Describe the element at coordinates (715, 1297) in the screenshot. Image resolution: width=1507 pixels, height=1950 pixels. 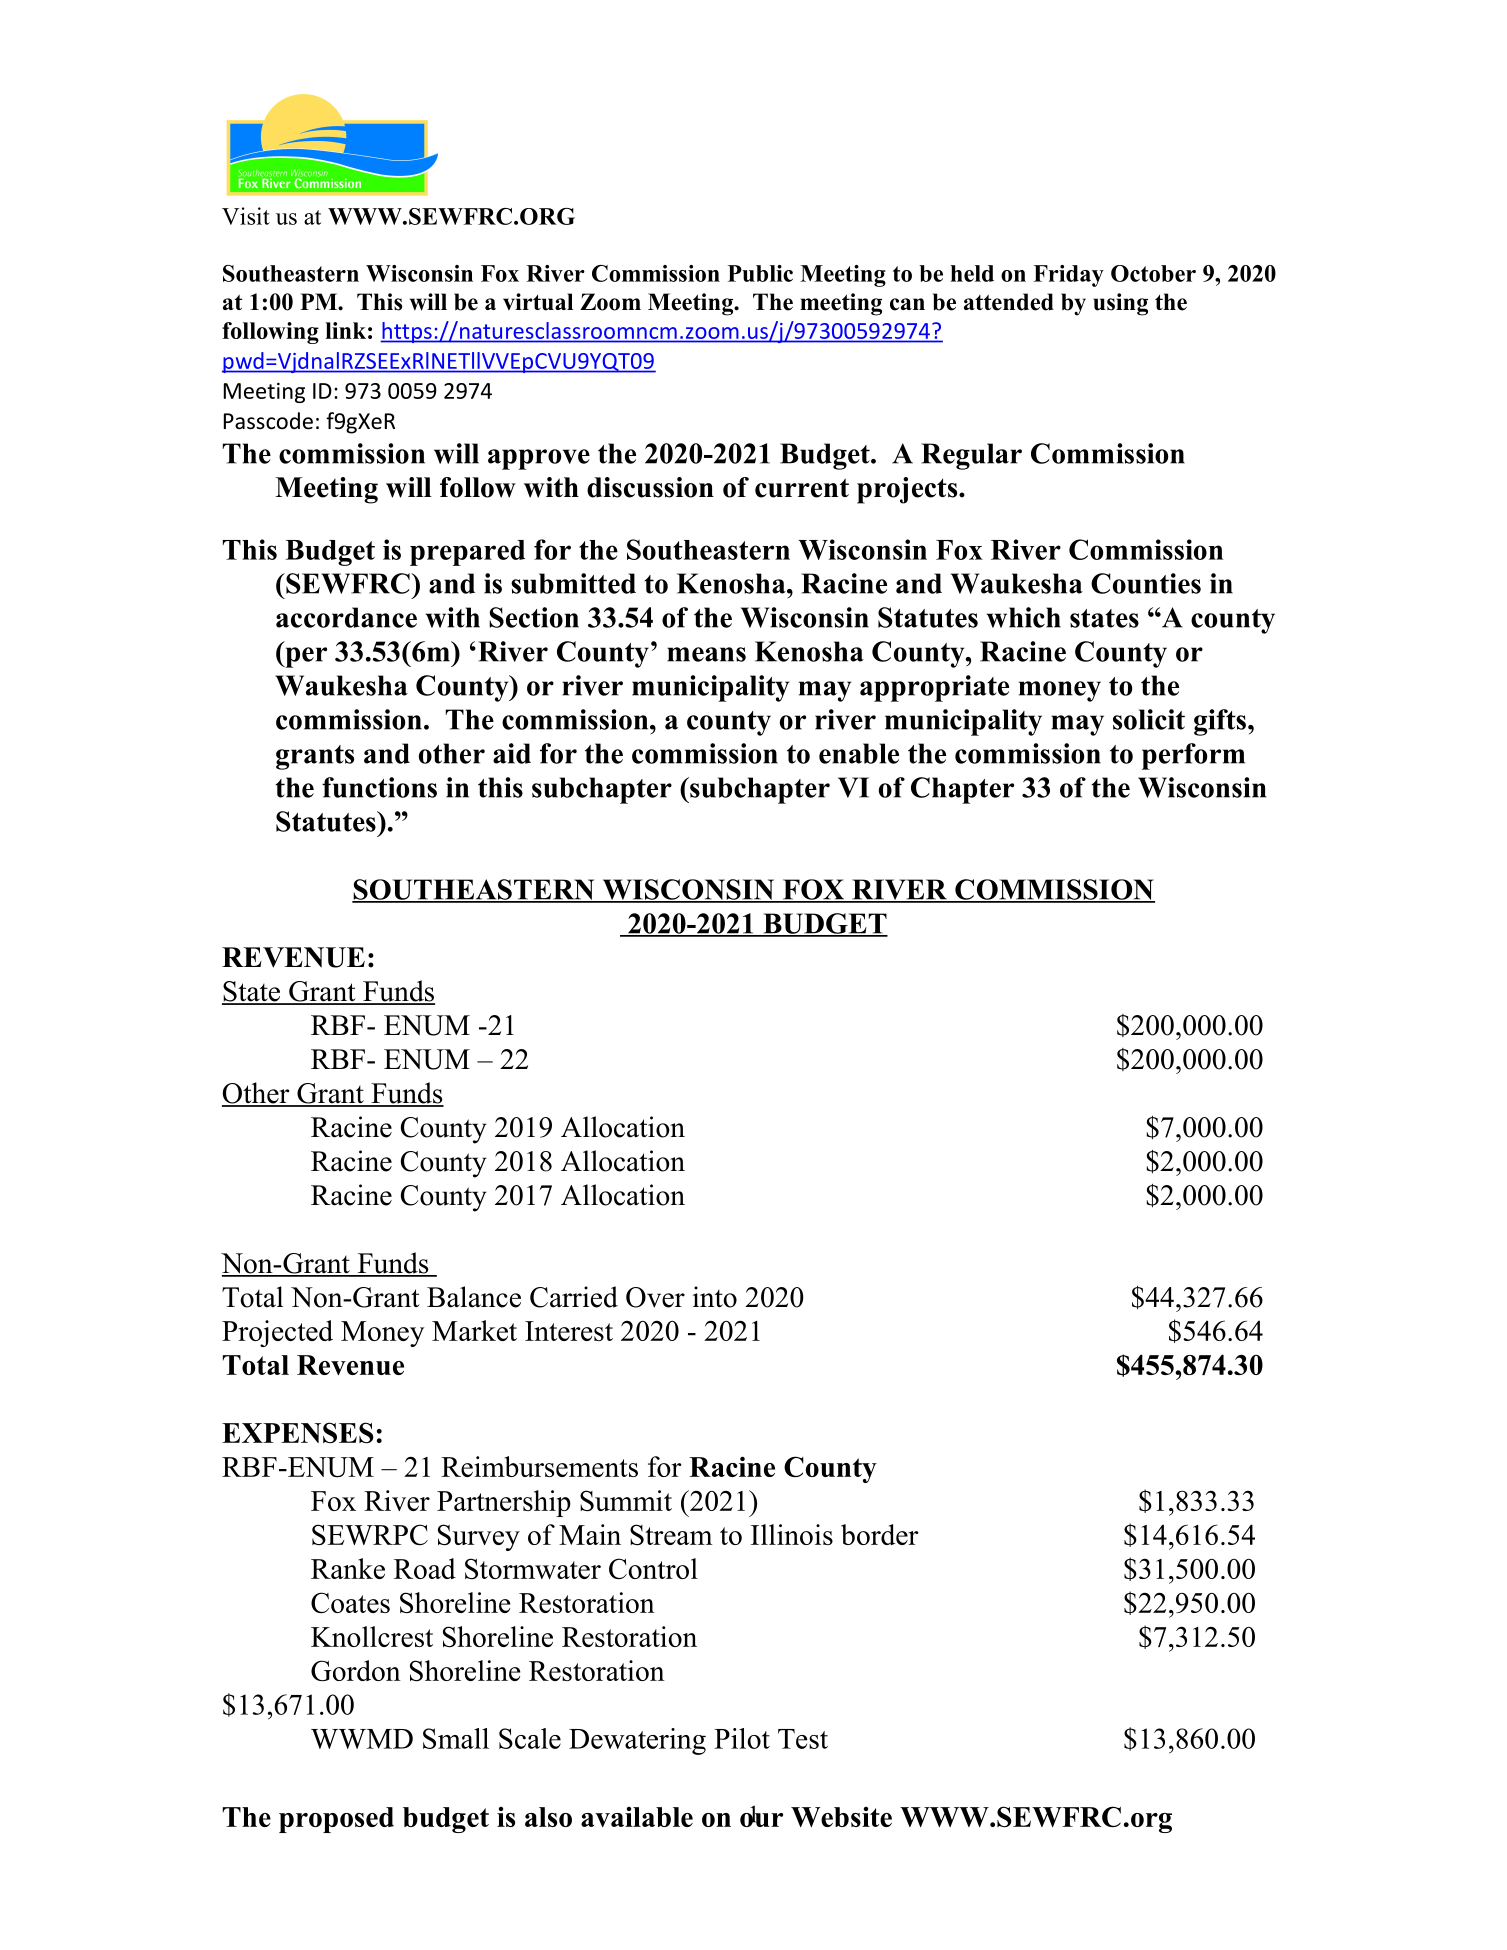
I see `into` at that location.
